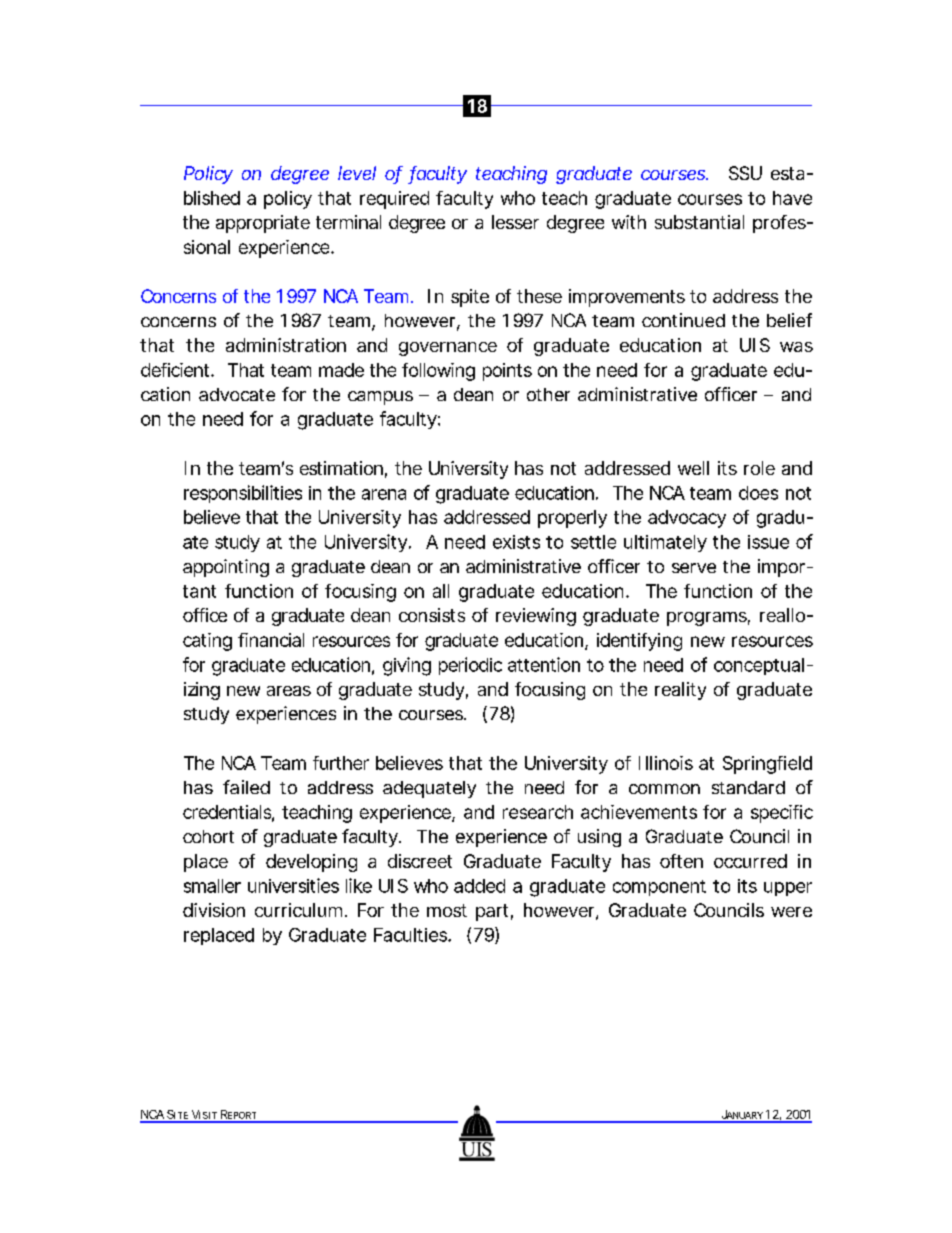  Describe the element at coordinates (479, 886) in the document. I see `added` at that location.
